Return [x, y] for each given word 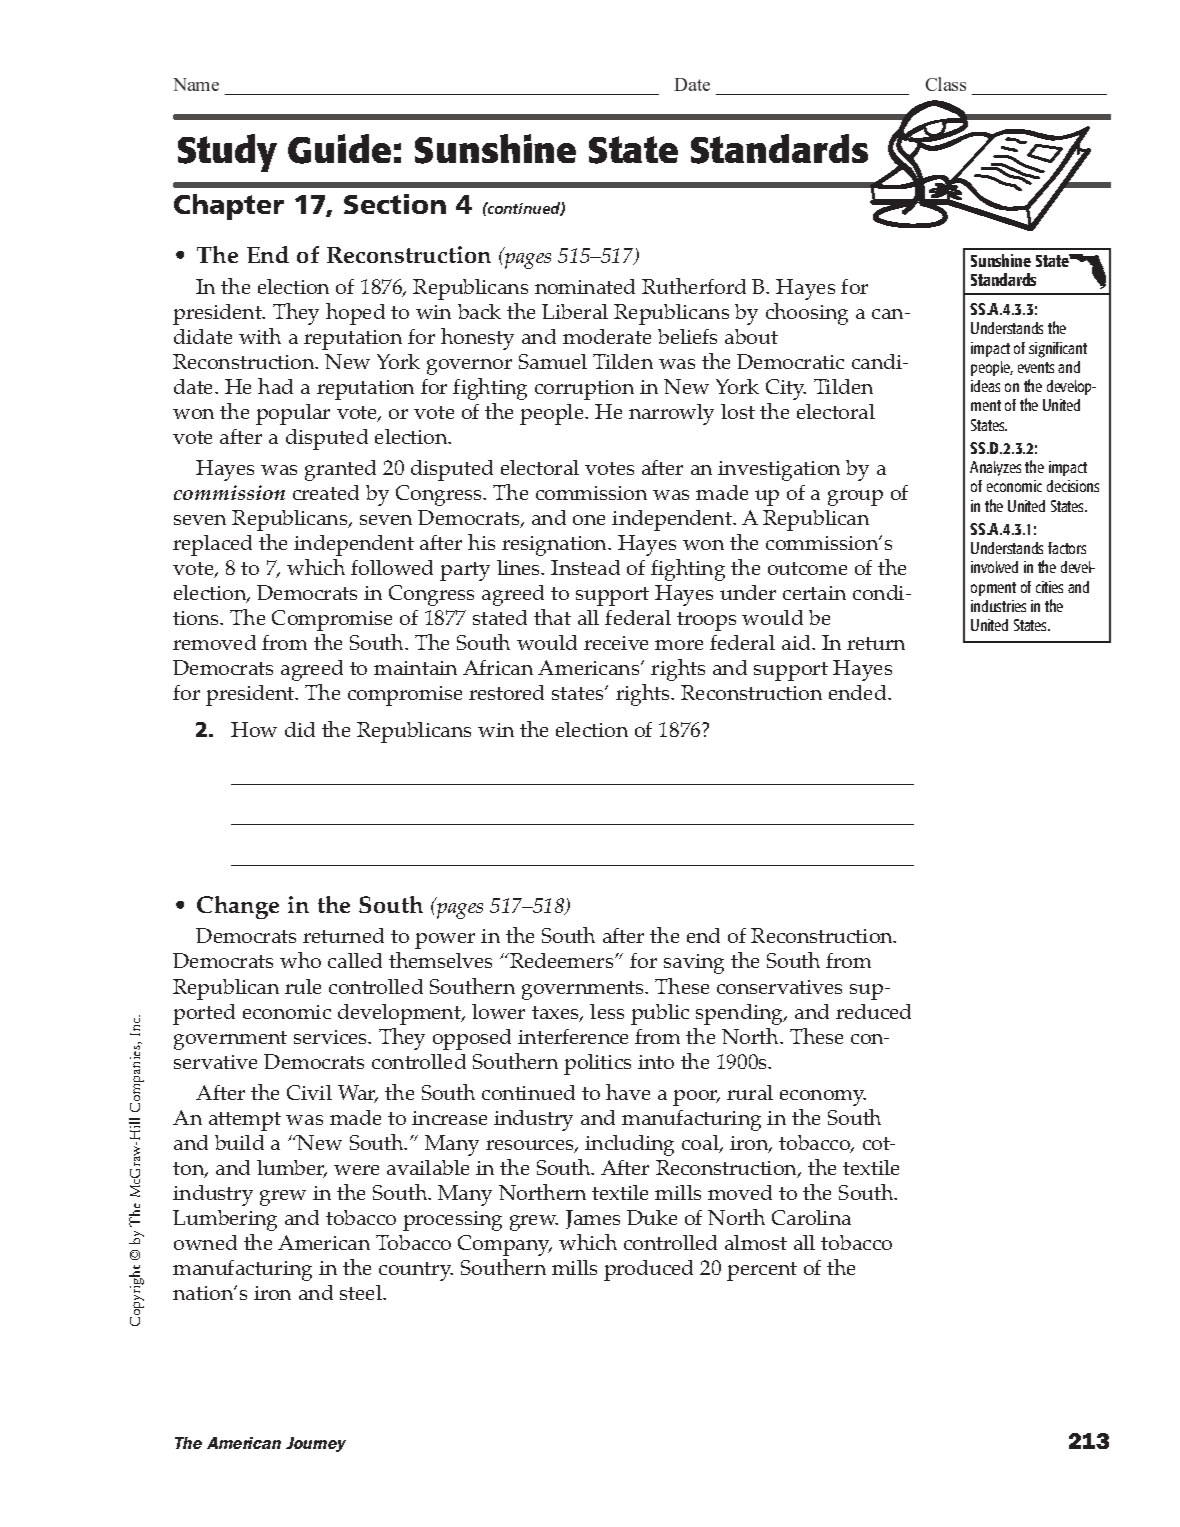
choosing [807, 314]
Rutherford [694, 286]
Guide [339, 149]
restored [506, 692]
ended [859, 692]
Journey [316, 1444]
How [254, 729]
